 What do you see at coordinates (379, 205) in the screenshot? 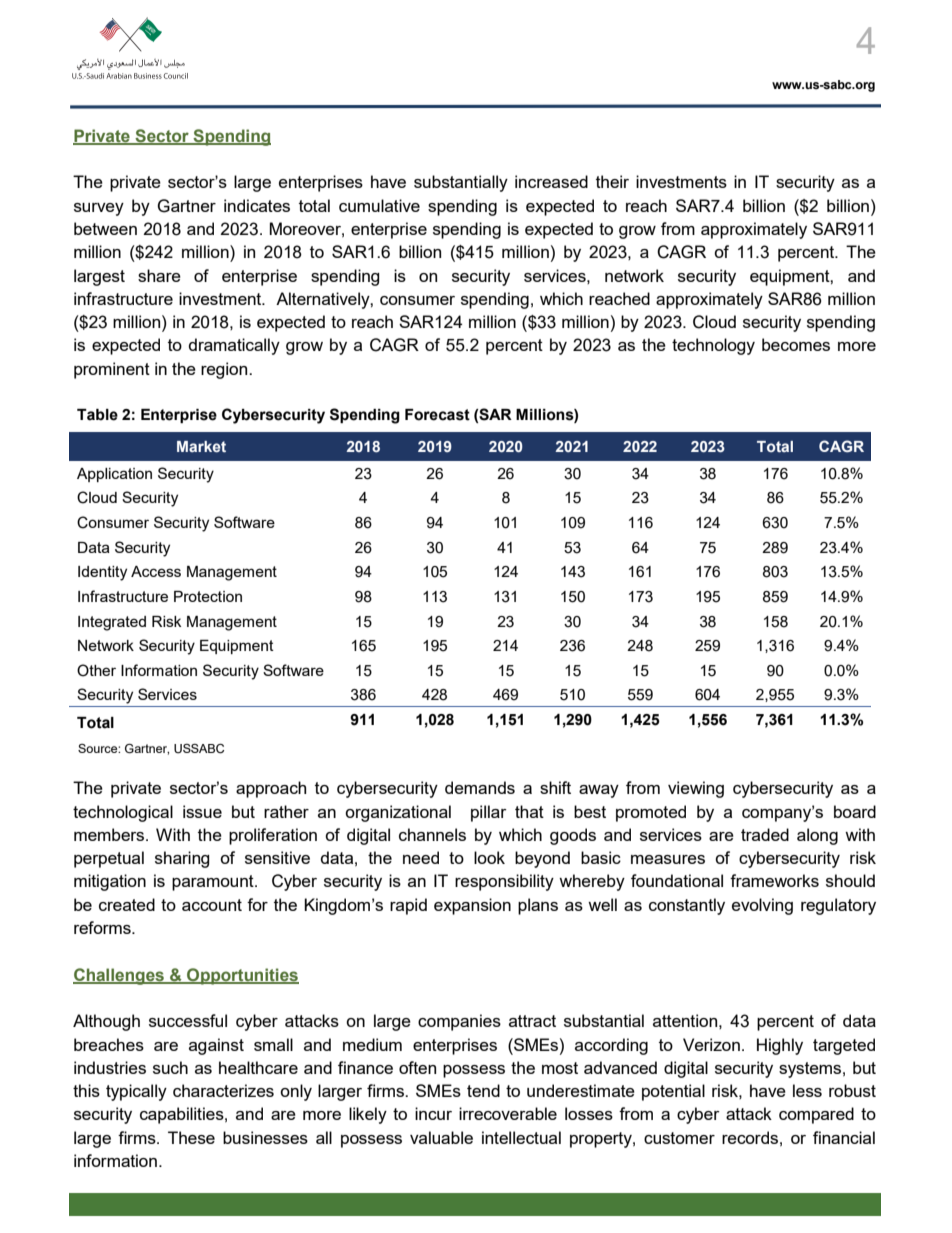
I see `cumulative` at bounding box center [379, 205].
